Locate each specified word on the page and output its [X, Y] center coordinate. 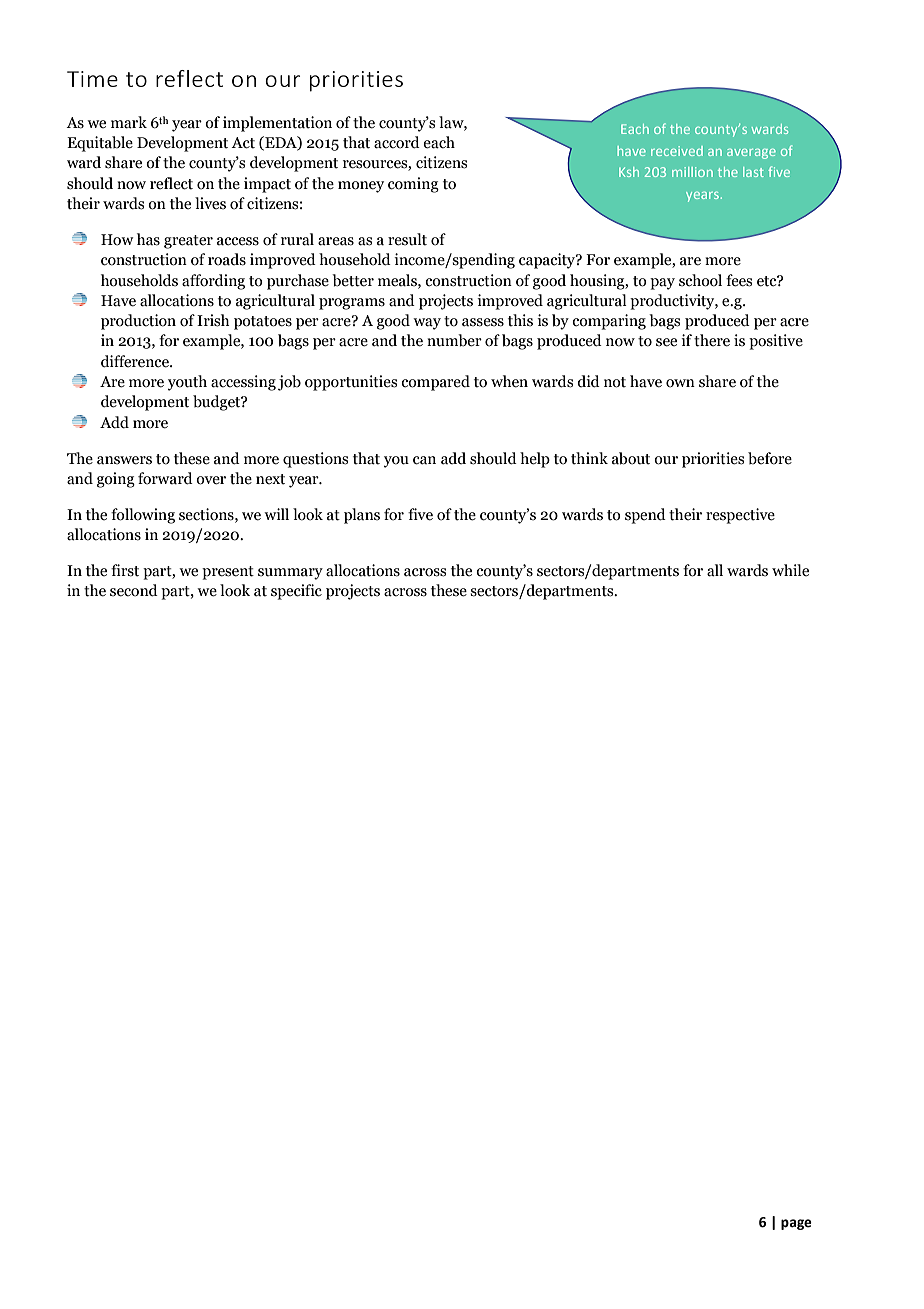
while [790, 570]
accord [397, 142]
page [796, 1224]
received [677, 151]
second [134, 590]
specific [296, 592]
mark [129, 122]
